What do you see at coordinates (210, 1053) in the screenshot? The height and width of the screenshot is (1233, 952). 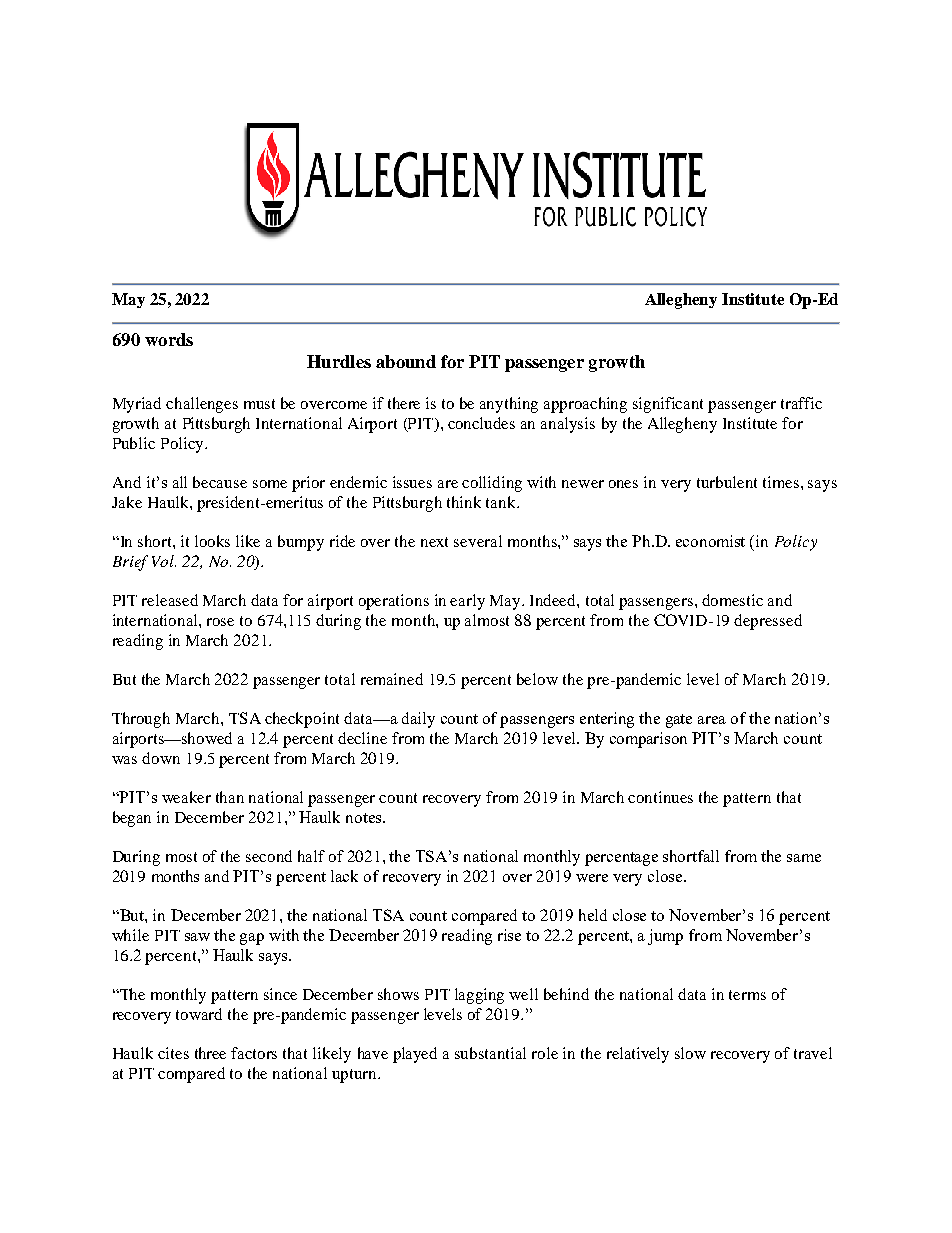 I see `three` at bounding box center [210, 1053].
